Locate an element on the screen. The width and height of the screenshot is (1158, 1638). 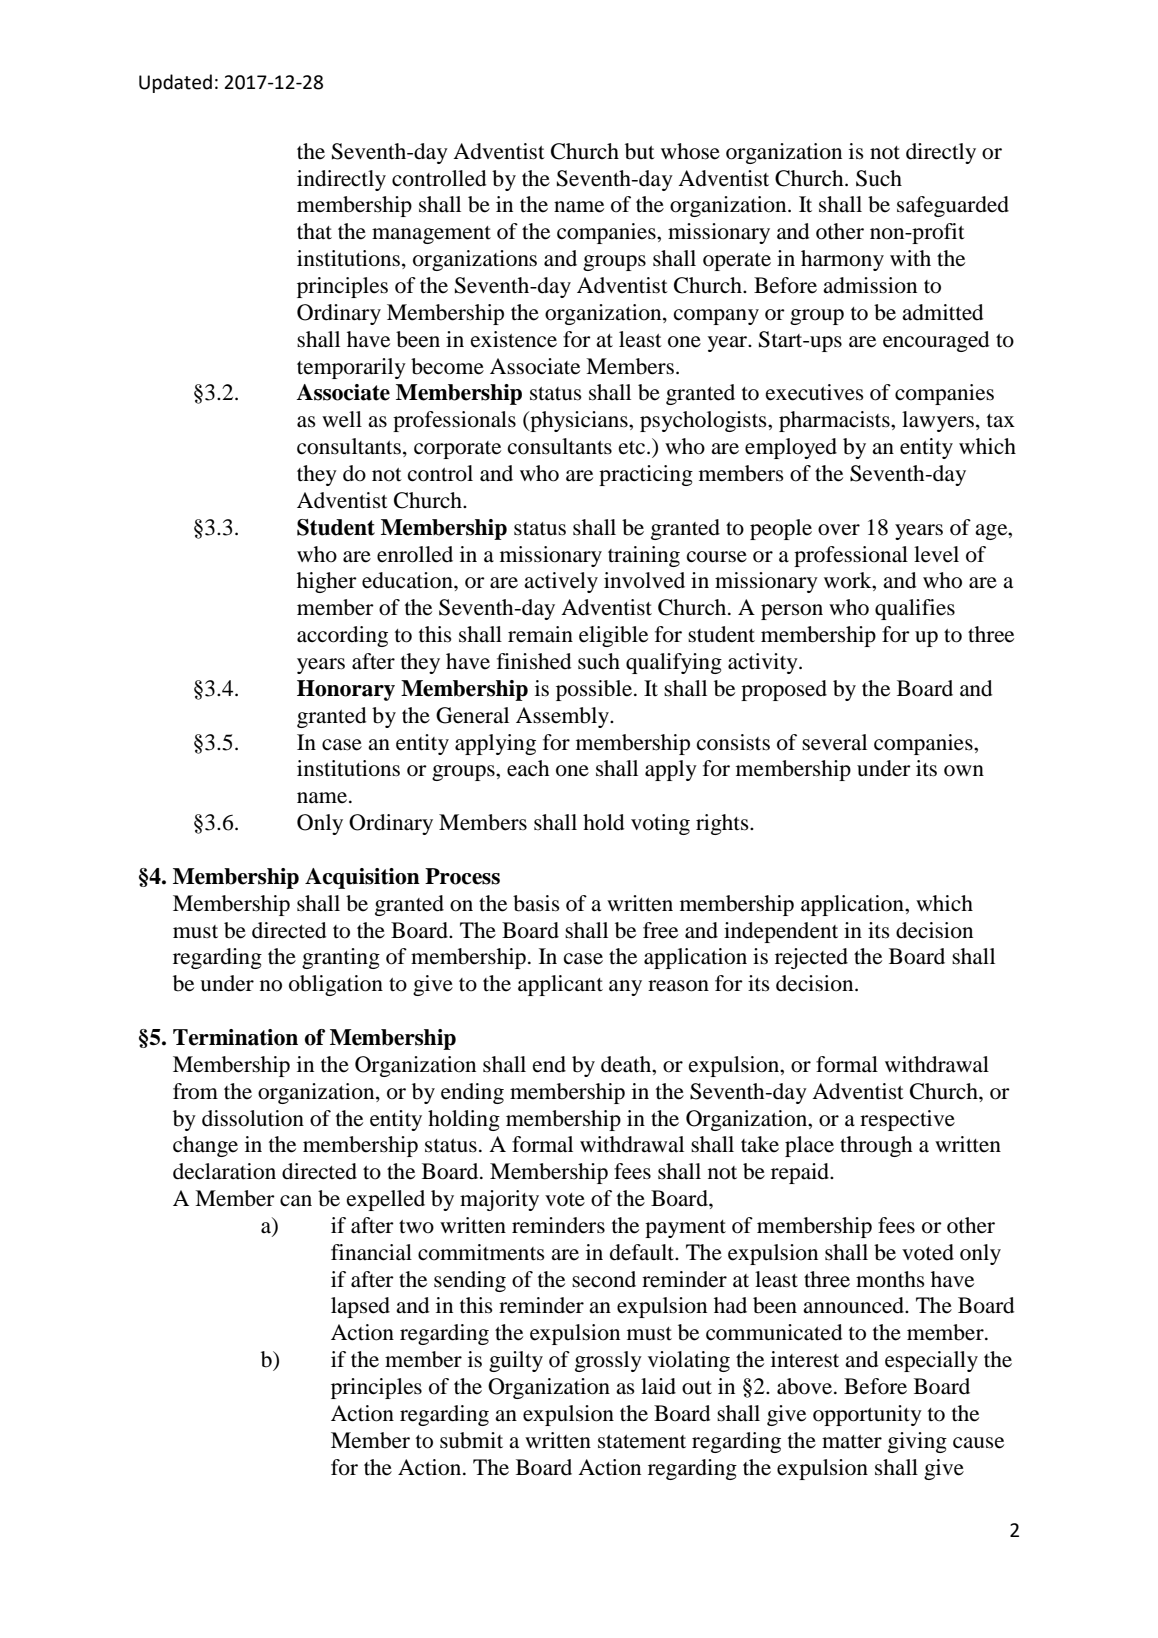
each is located at coordinates (528, 768).
